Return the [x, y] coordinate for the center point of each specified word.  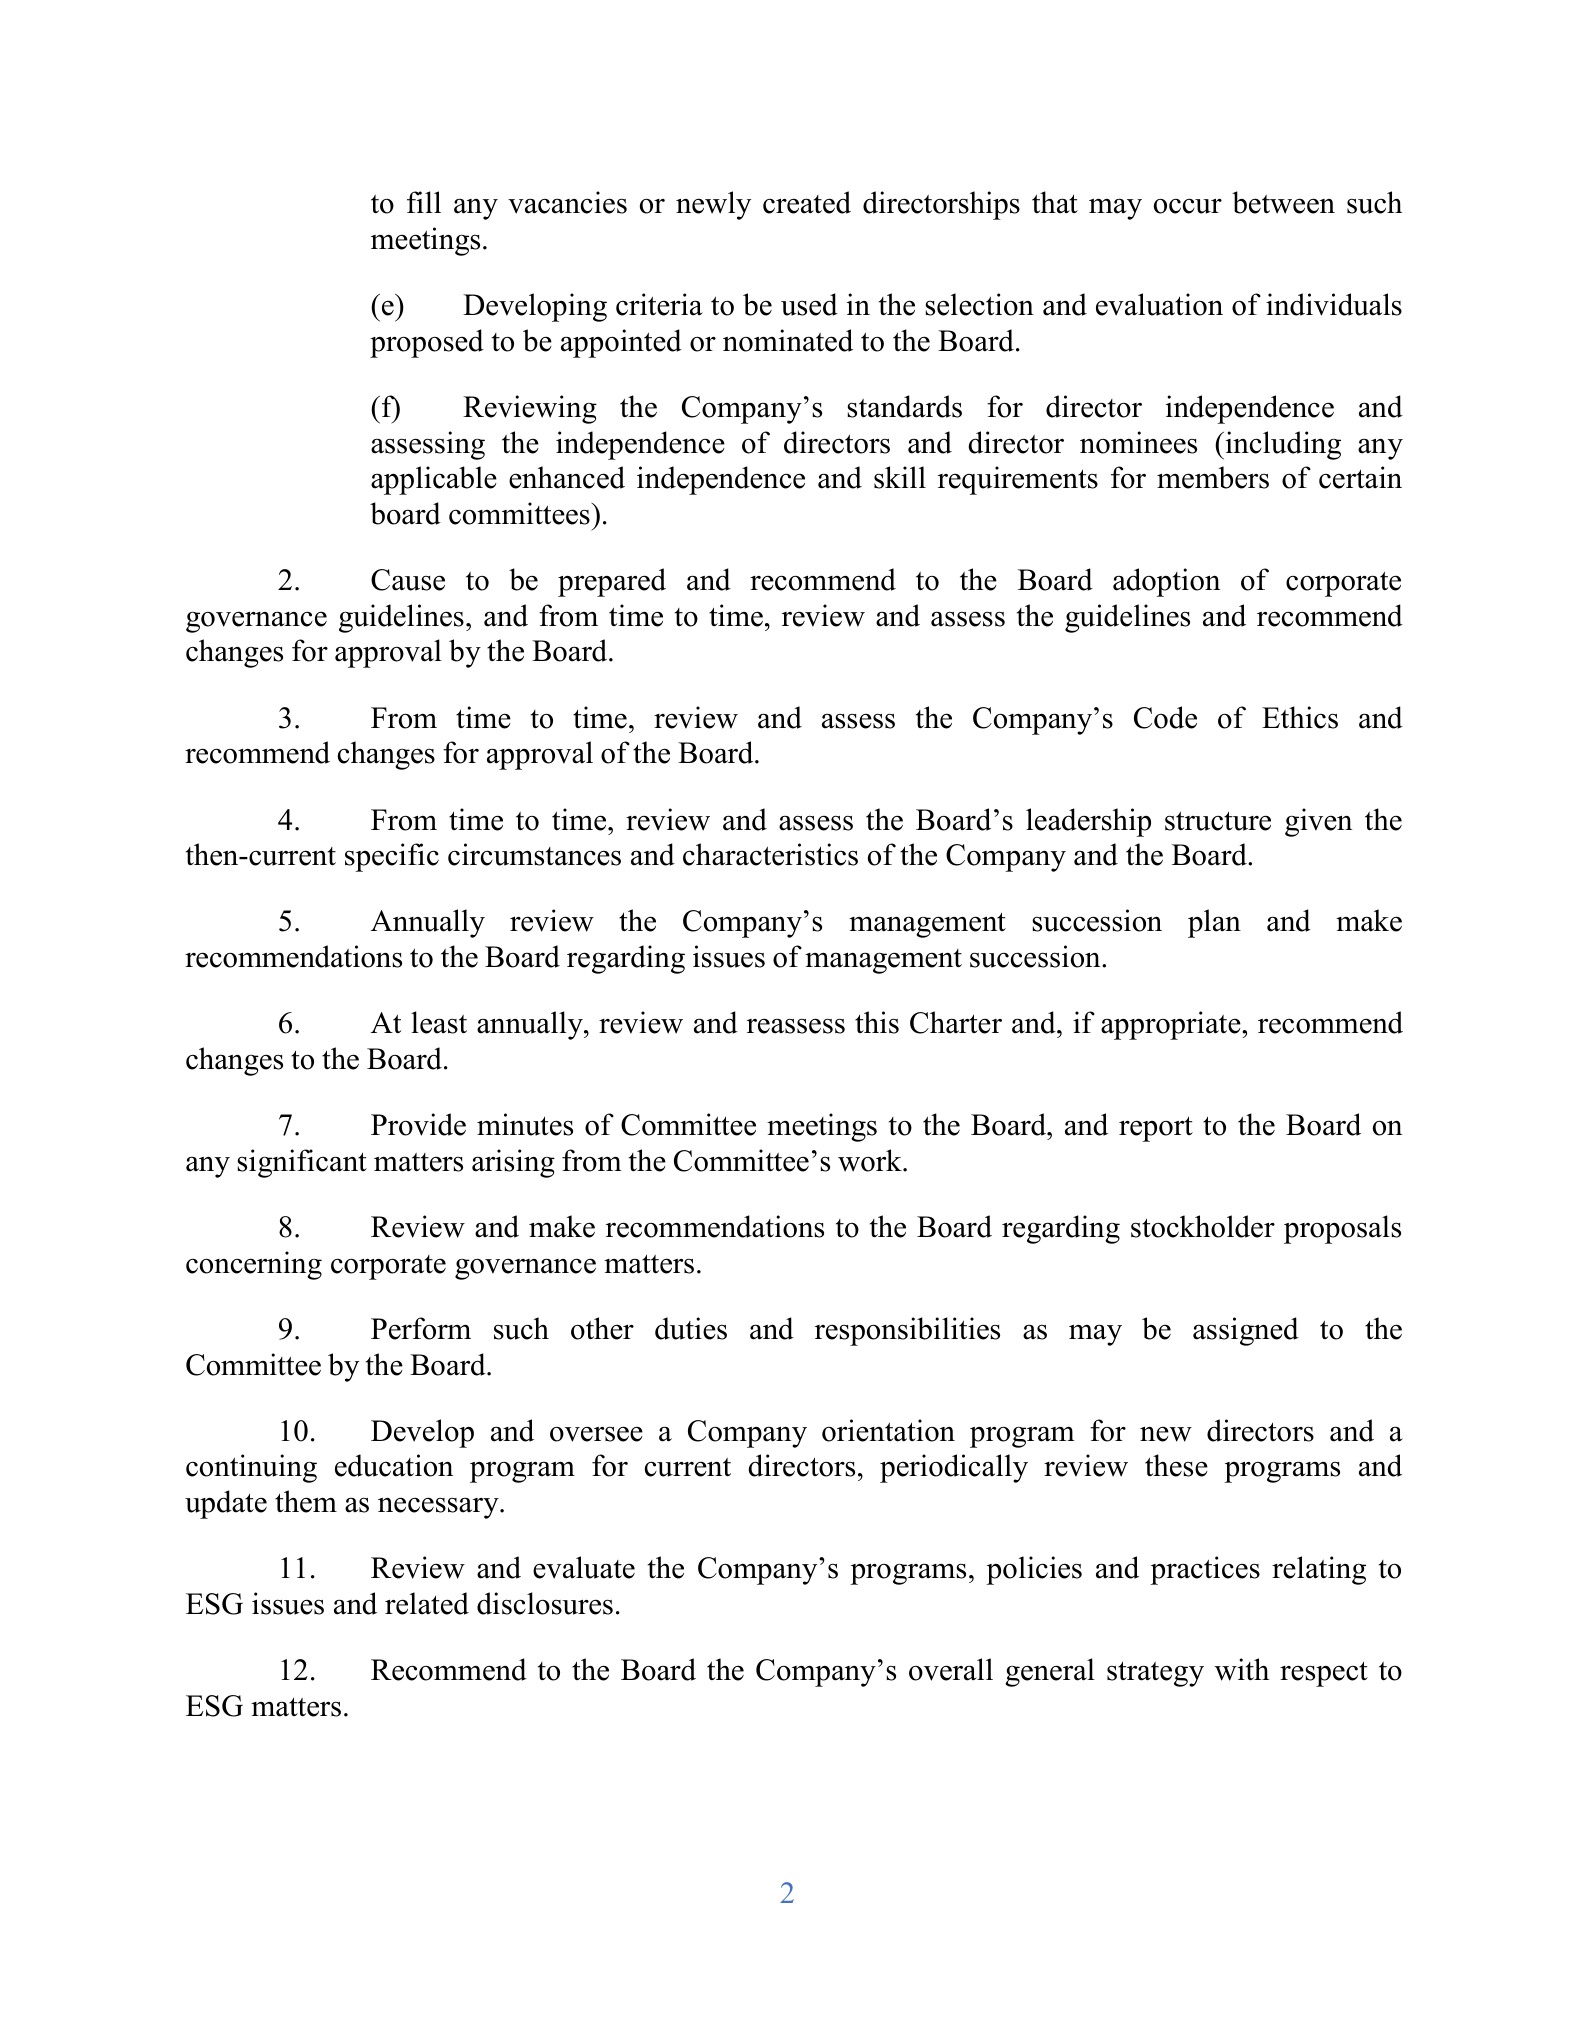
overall [951, 1669]
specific [392, 857]
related [427, 1603]
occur [1188, 206]
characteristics [770, 854]
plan [1214, 923]
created [807, 202]
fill [424, 202]
